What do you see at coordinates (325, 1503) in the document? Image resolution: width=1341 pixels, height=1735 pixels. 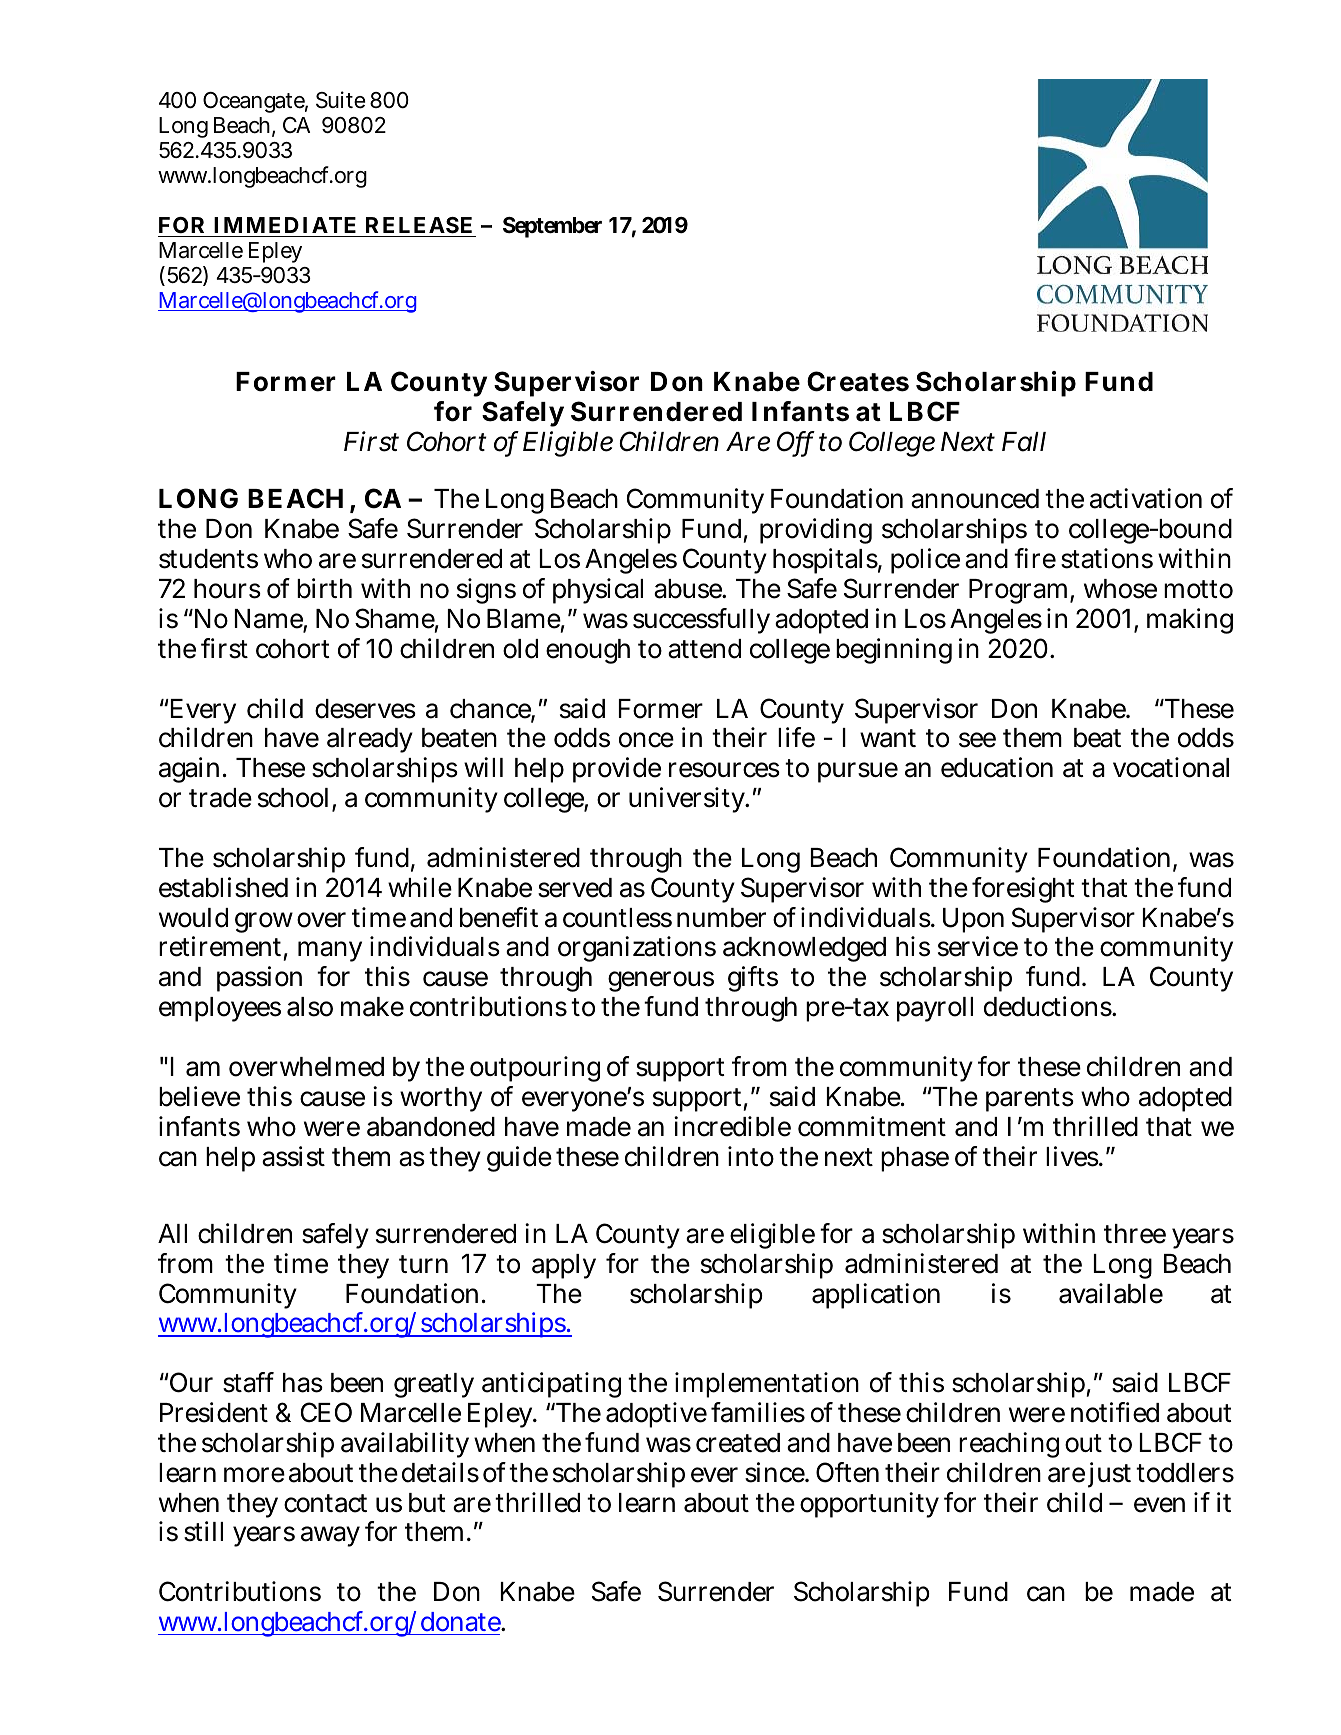 I see `contact` at bounding box center [325, 1503].
